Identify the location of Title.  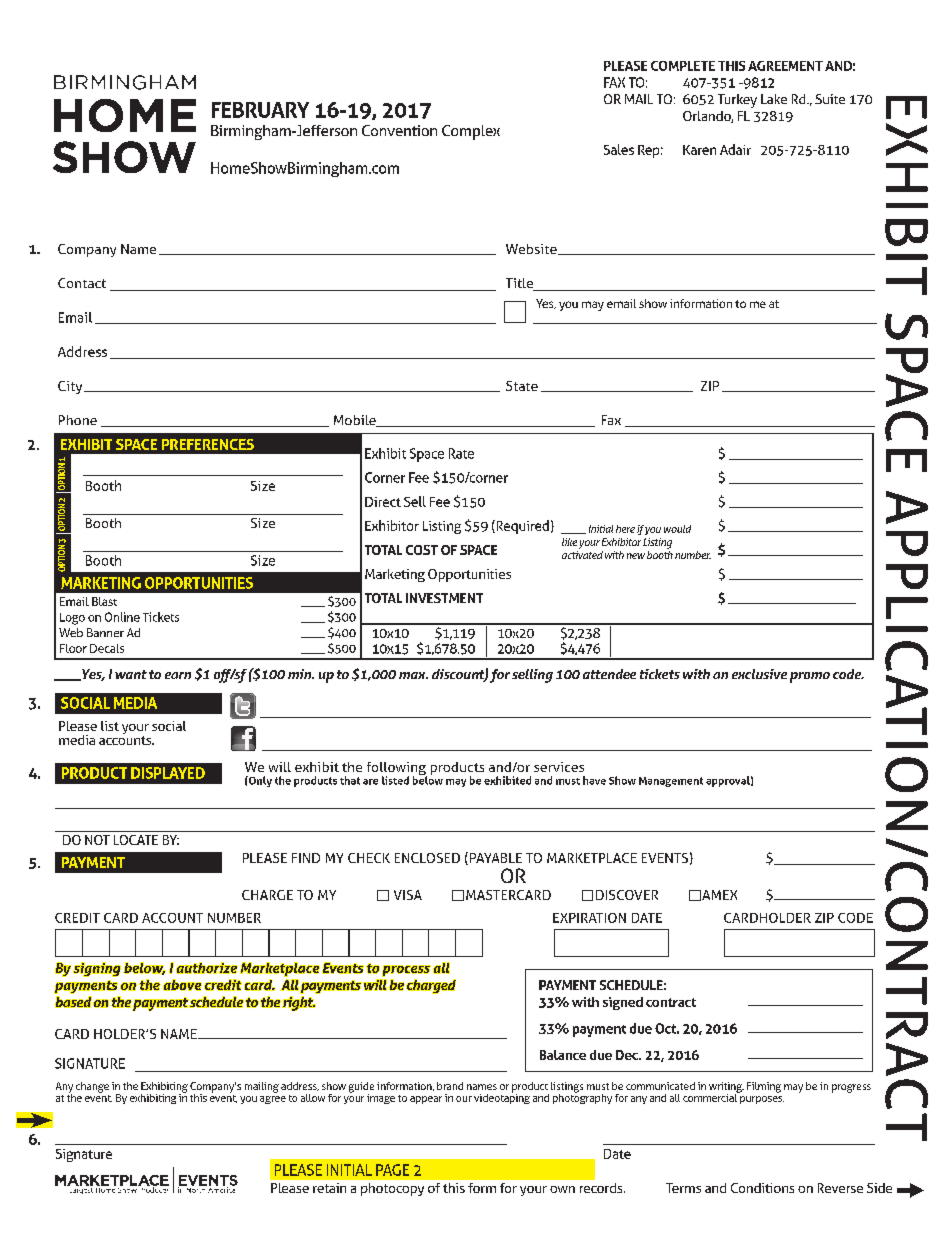
(521, 284).
